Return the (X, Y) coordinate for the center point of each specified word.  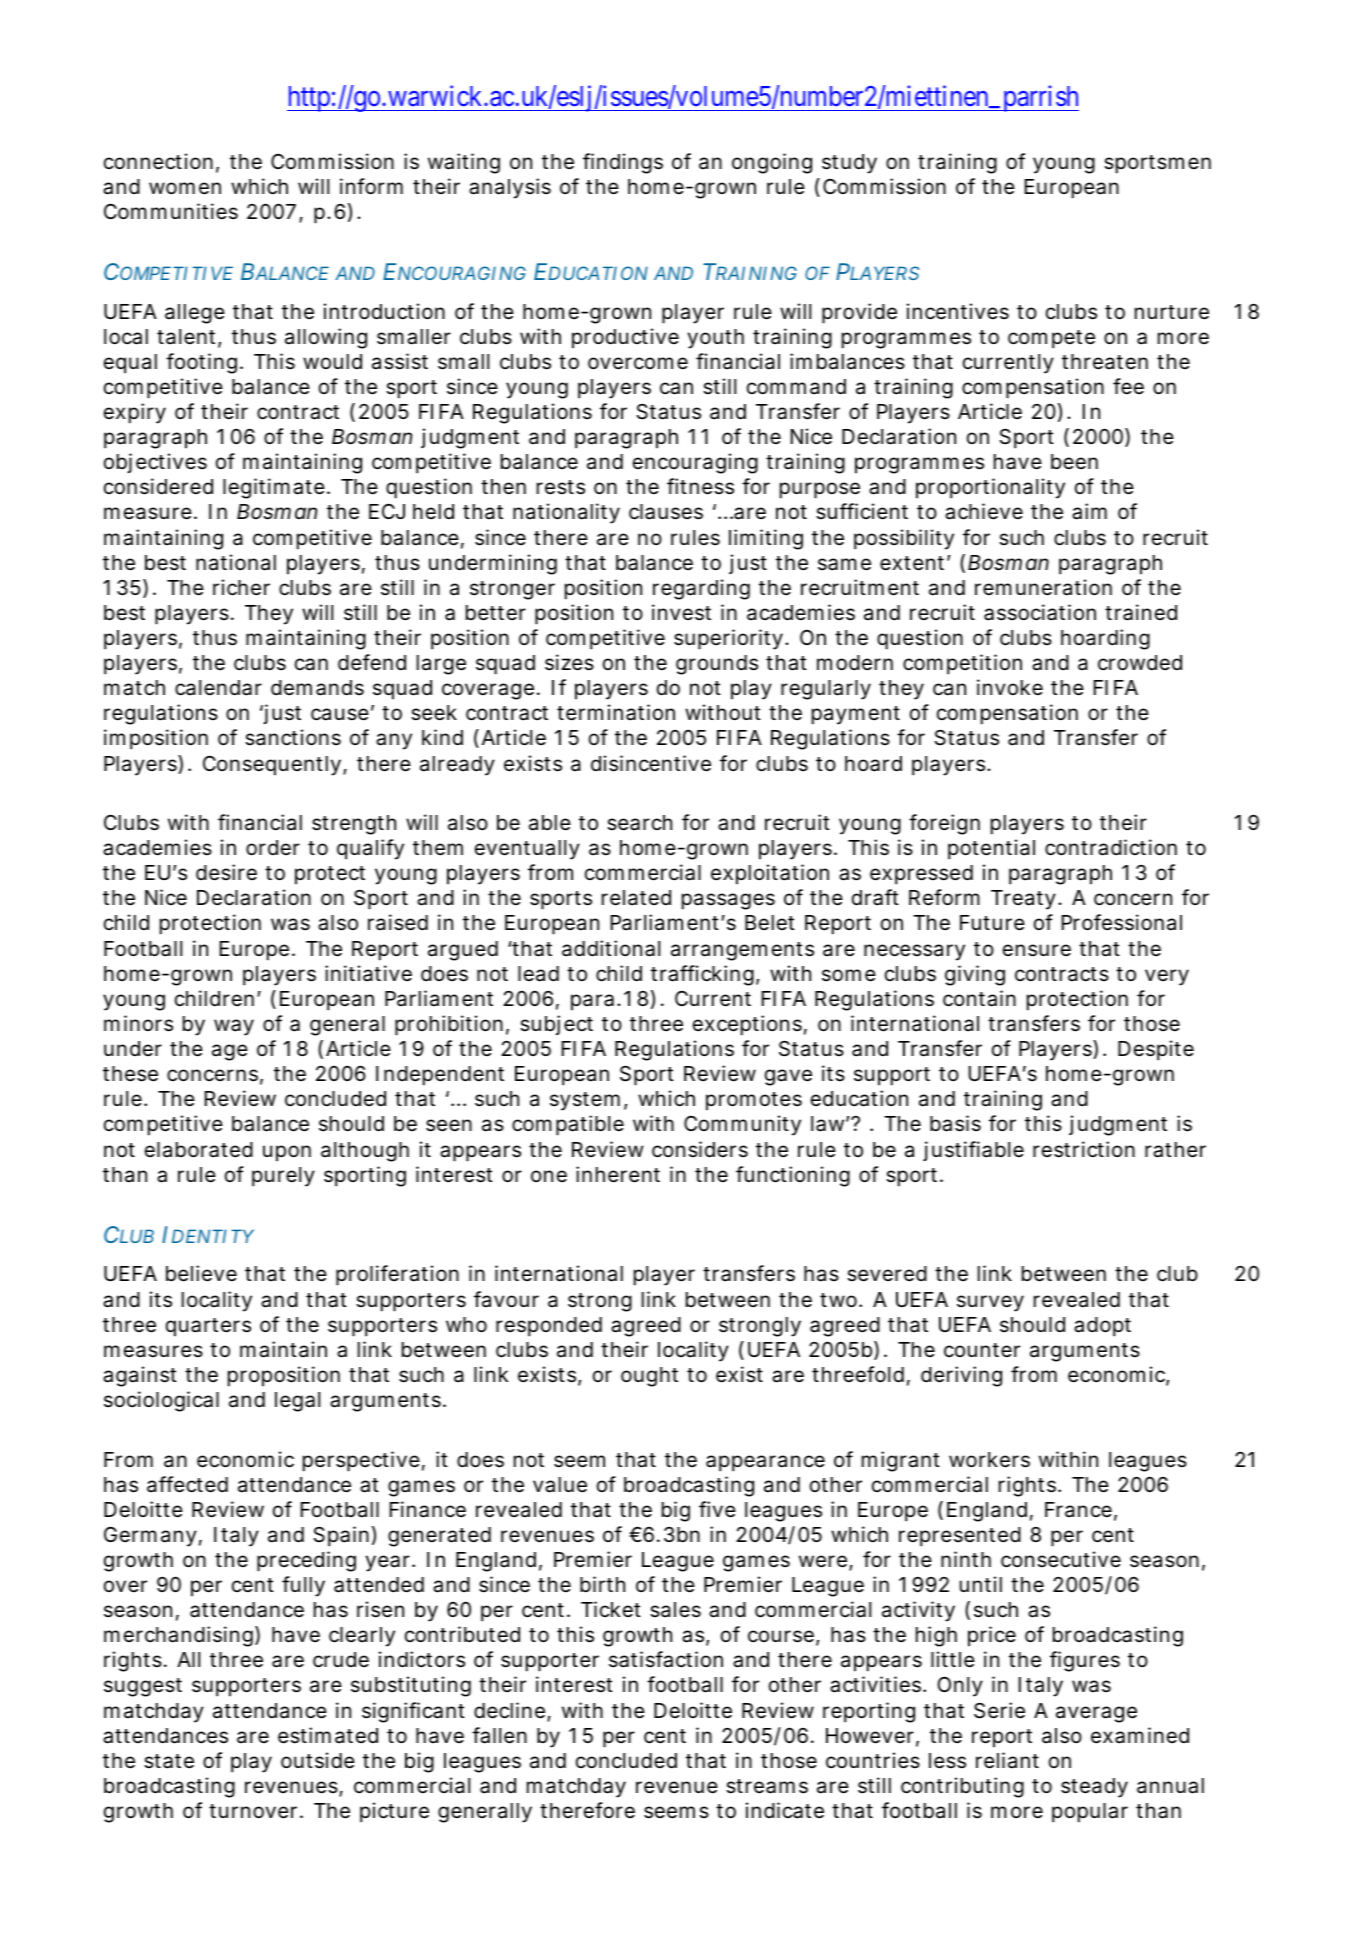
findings (623, 163)
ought (649, 1377)
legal (297, 1402)
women (185, 188)
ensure (1037, 950)
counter (982, 1350)
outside (318, 1760)
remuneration (1043, 587)
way (234, 1027)
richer (241, 587)
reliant (1007, 1760)
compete (1051, 339)
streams (767, 1786)
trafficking (702, 975)
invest (681, 612)
